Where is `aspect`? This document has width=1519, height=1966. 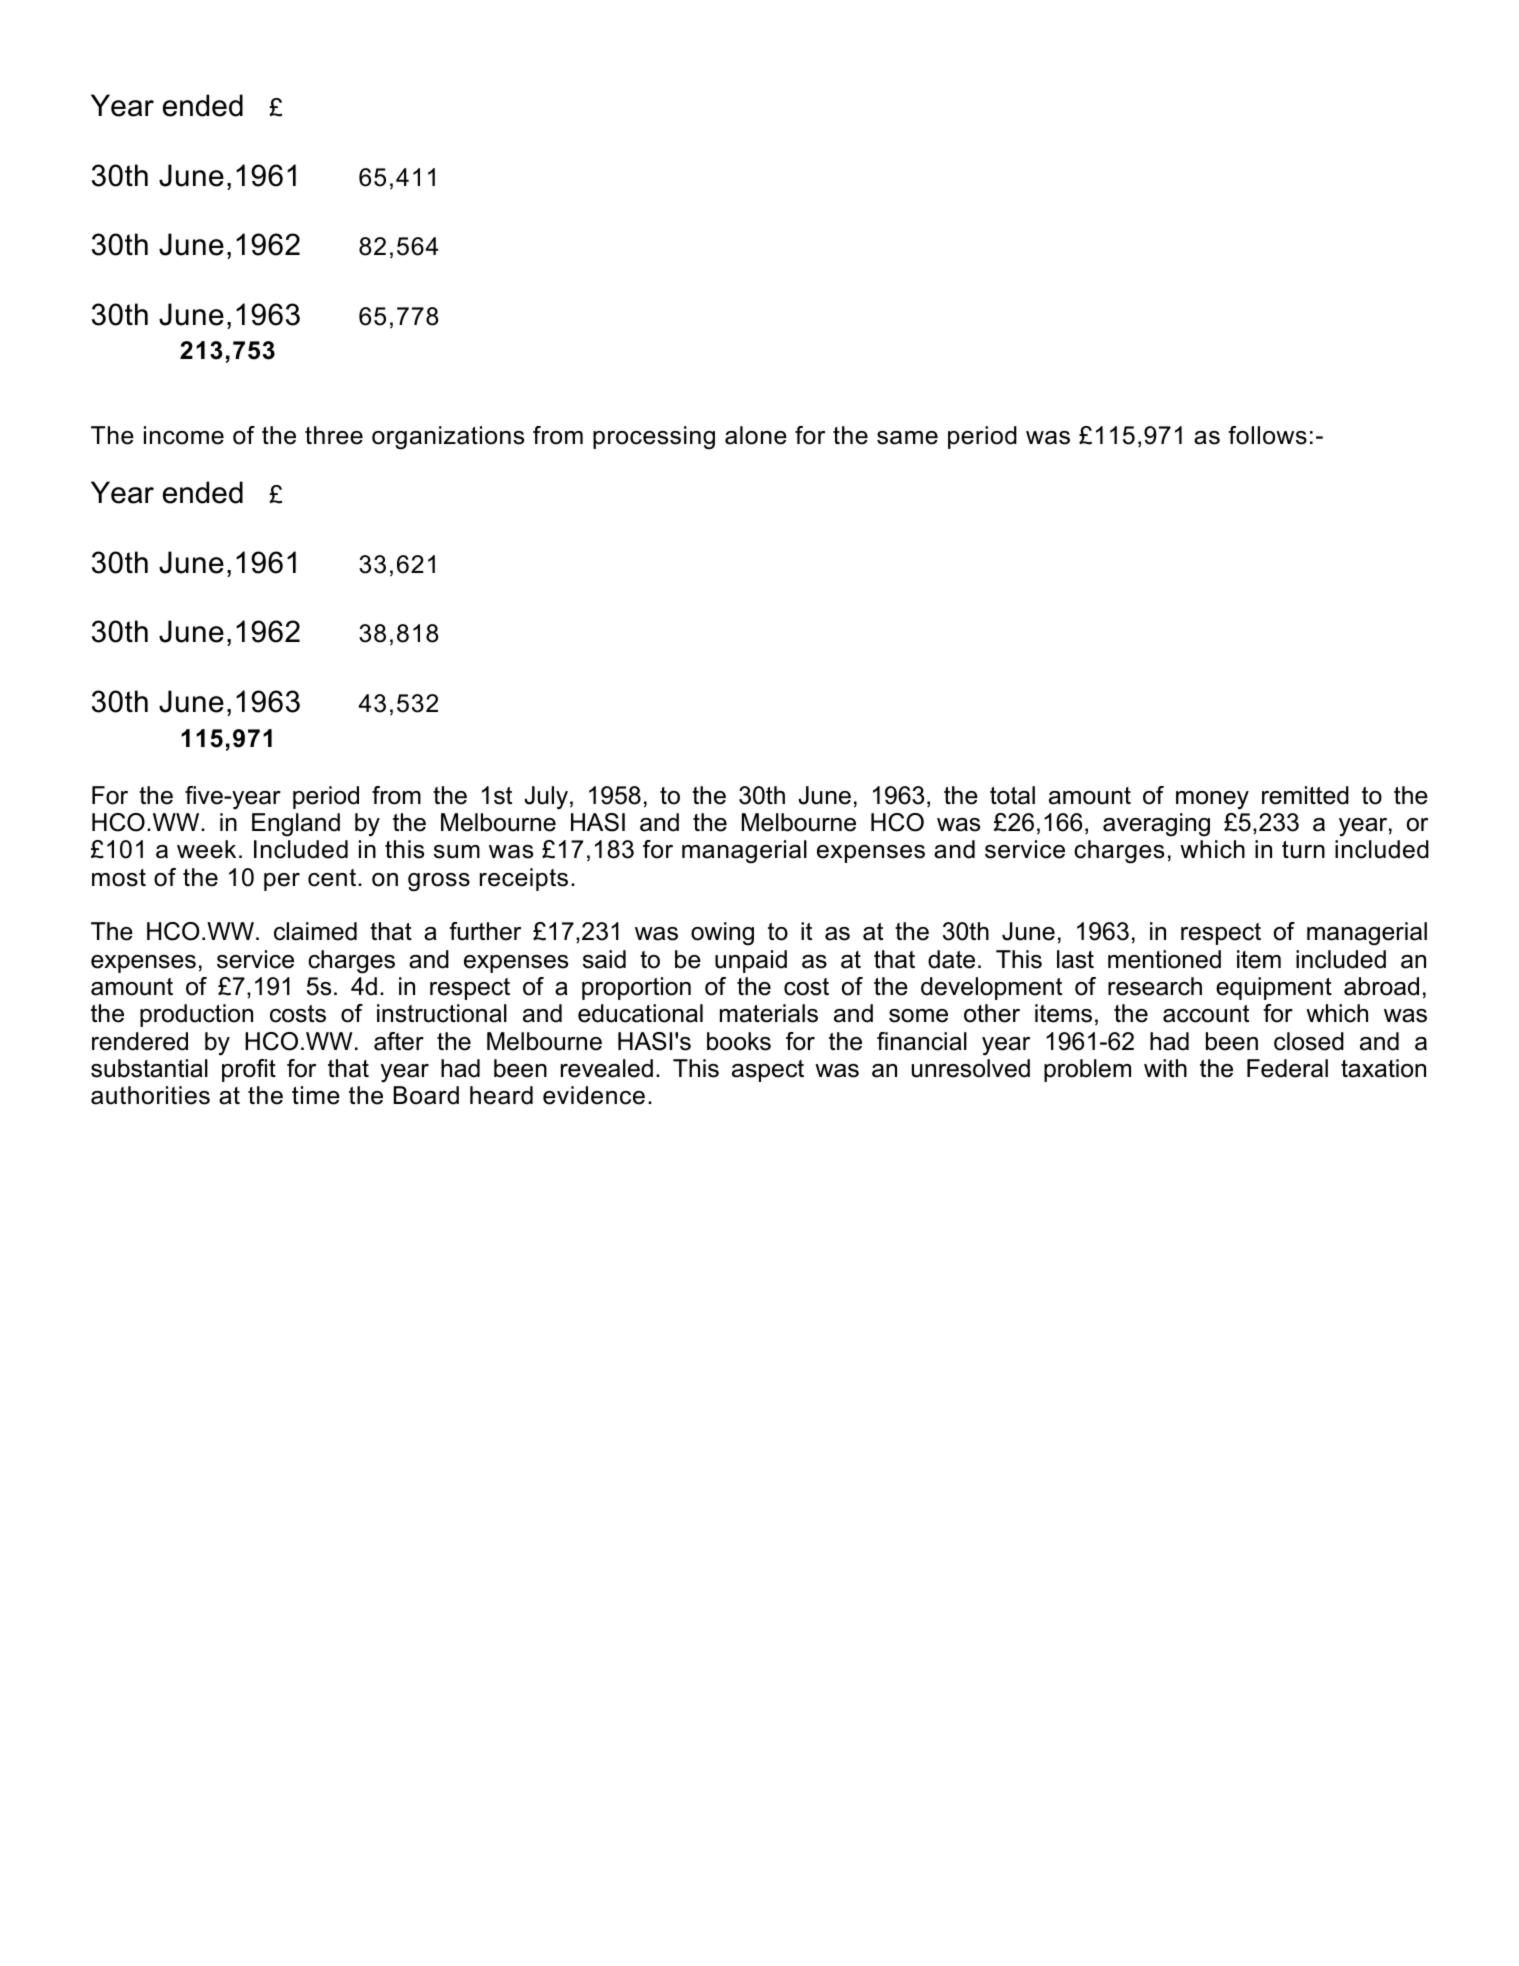 aspect is located at coordinates (768, 1071).
